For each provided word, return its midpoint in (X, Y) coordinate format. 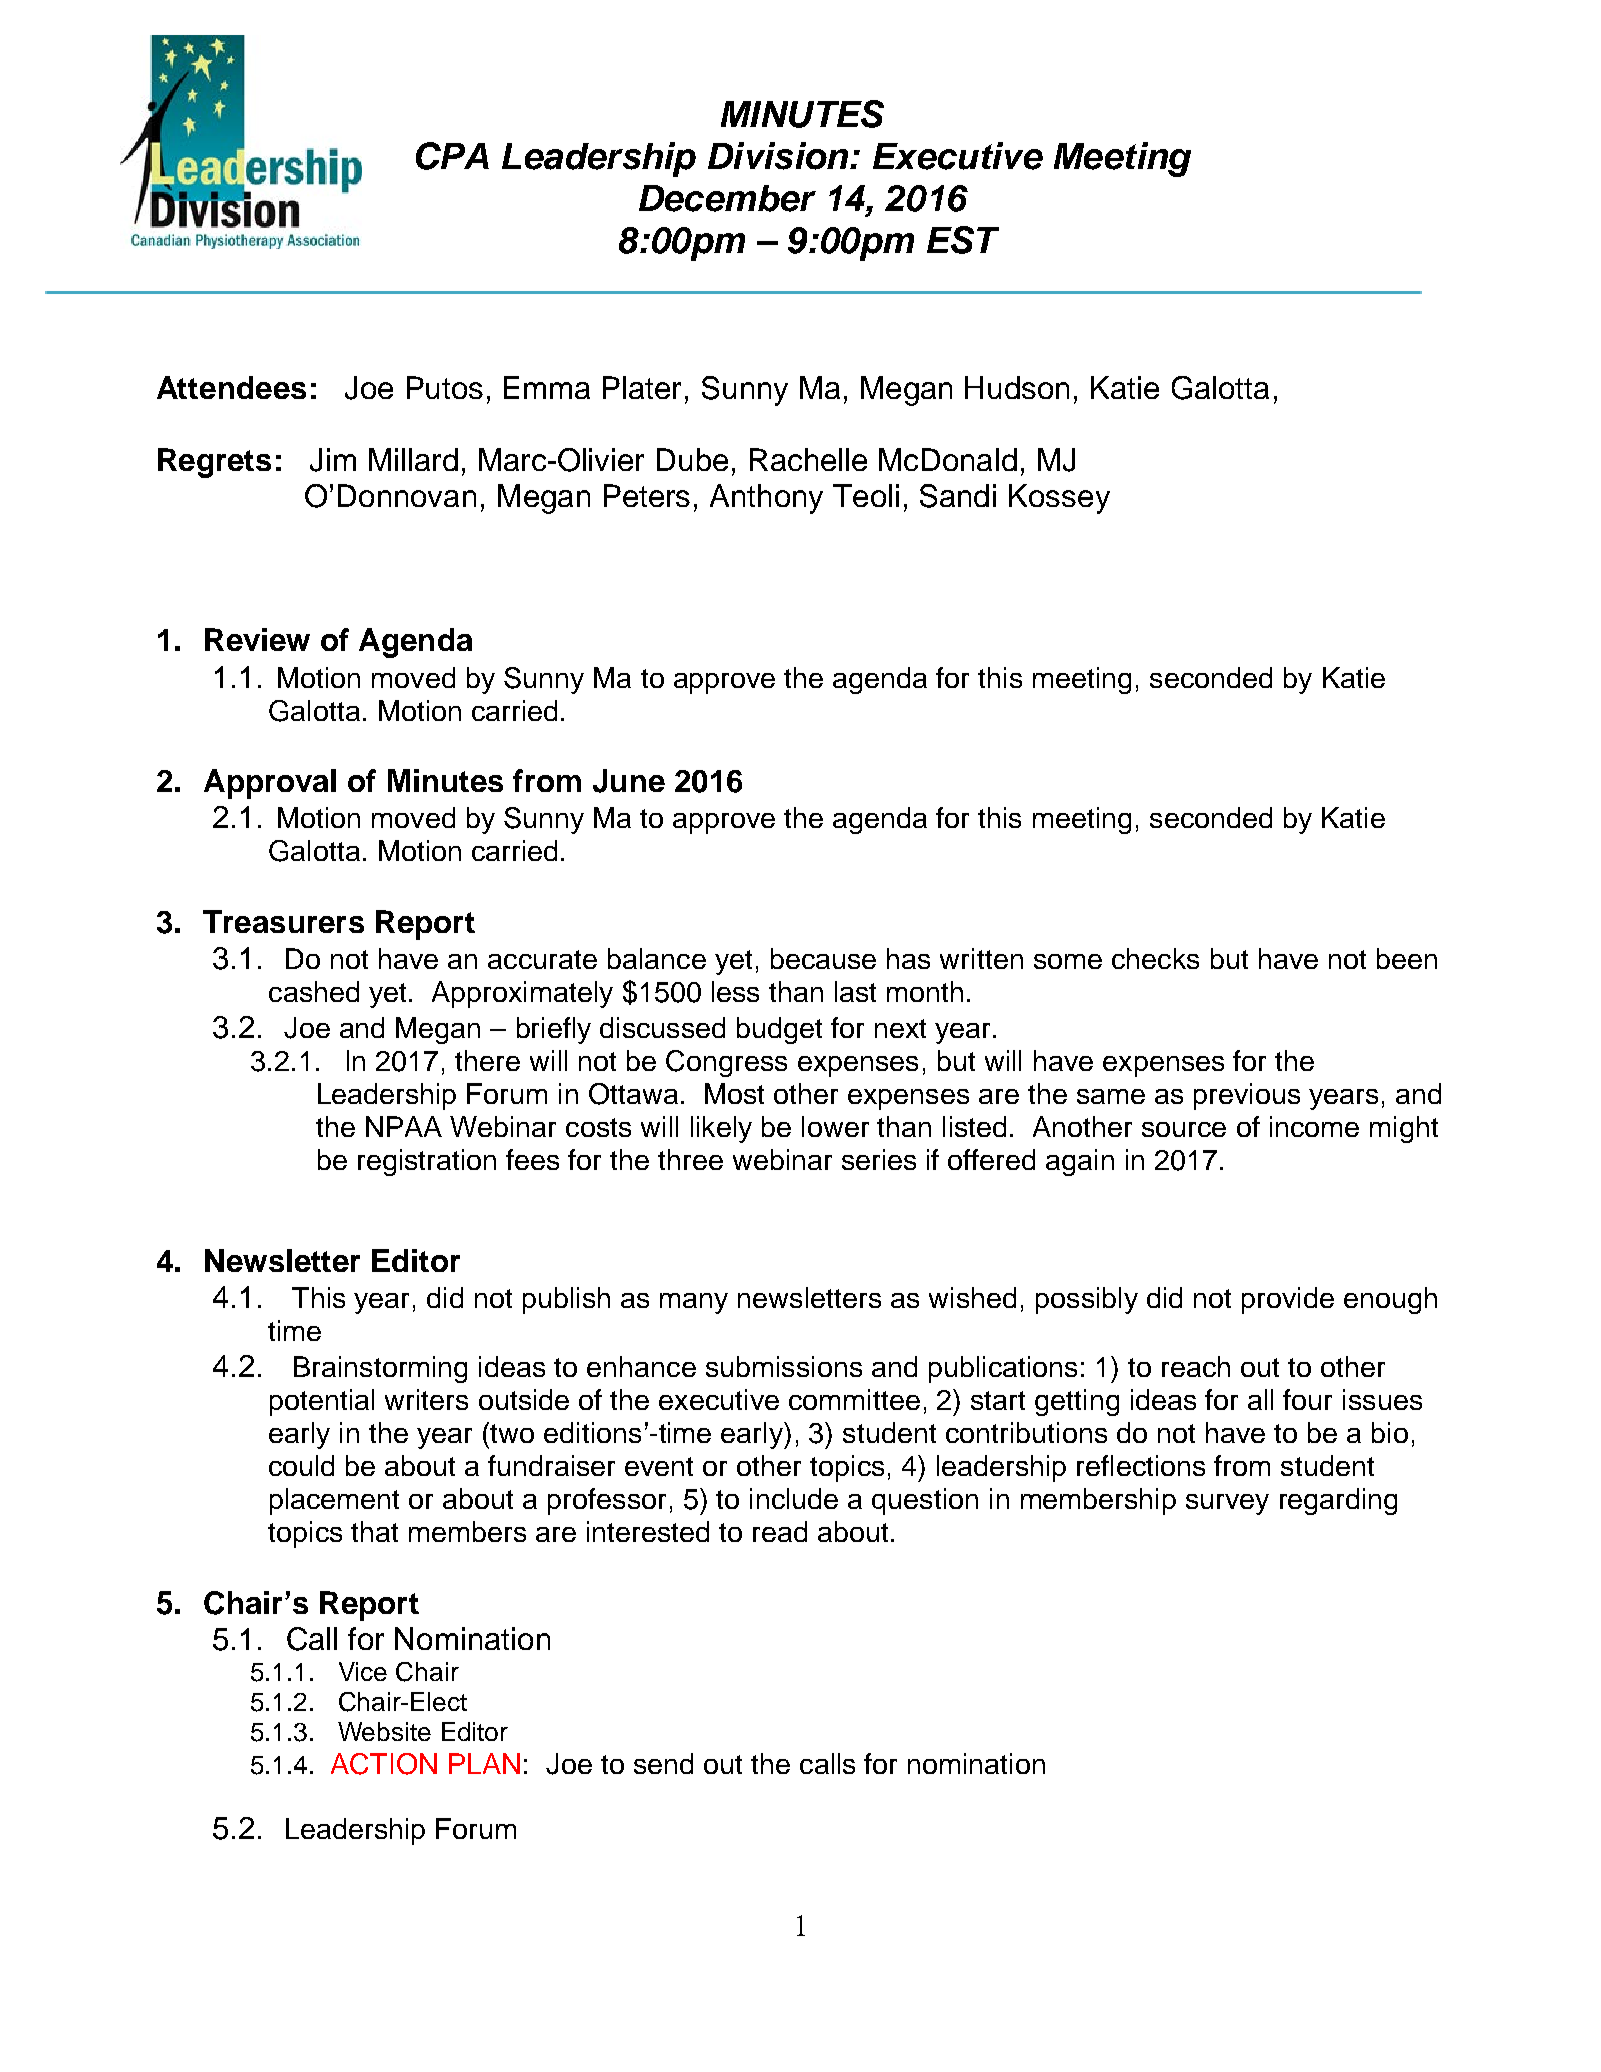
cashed (314, 991)
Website (384, 1731)
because (823, 958)
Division (779, 156)
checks (1155, 958)
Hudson (1017, 387)
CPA (452, 156)
